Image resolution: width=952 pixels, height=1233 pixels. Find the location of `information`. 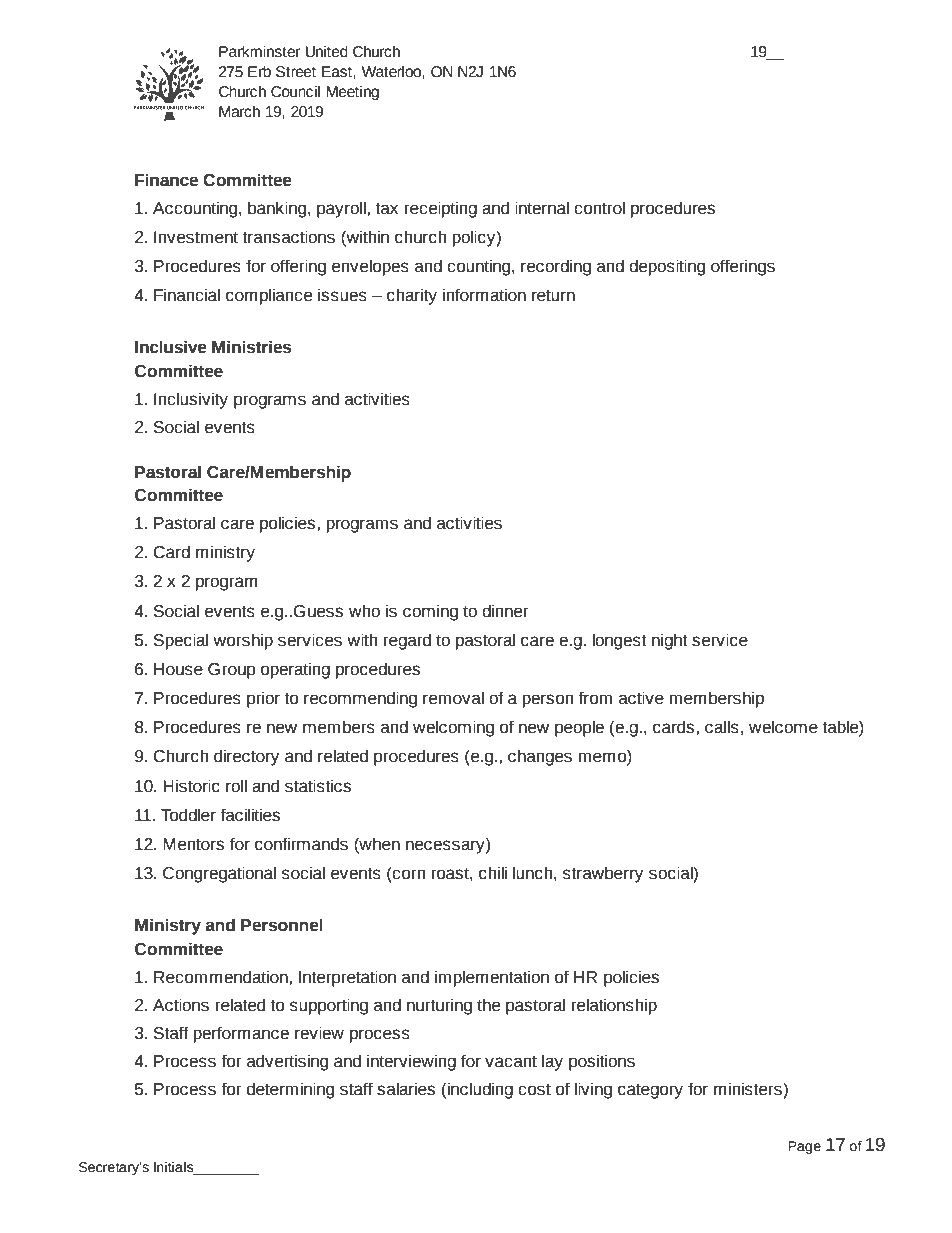

information is located at coordinates (484, 295).
